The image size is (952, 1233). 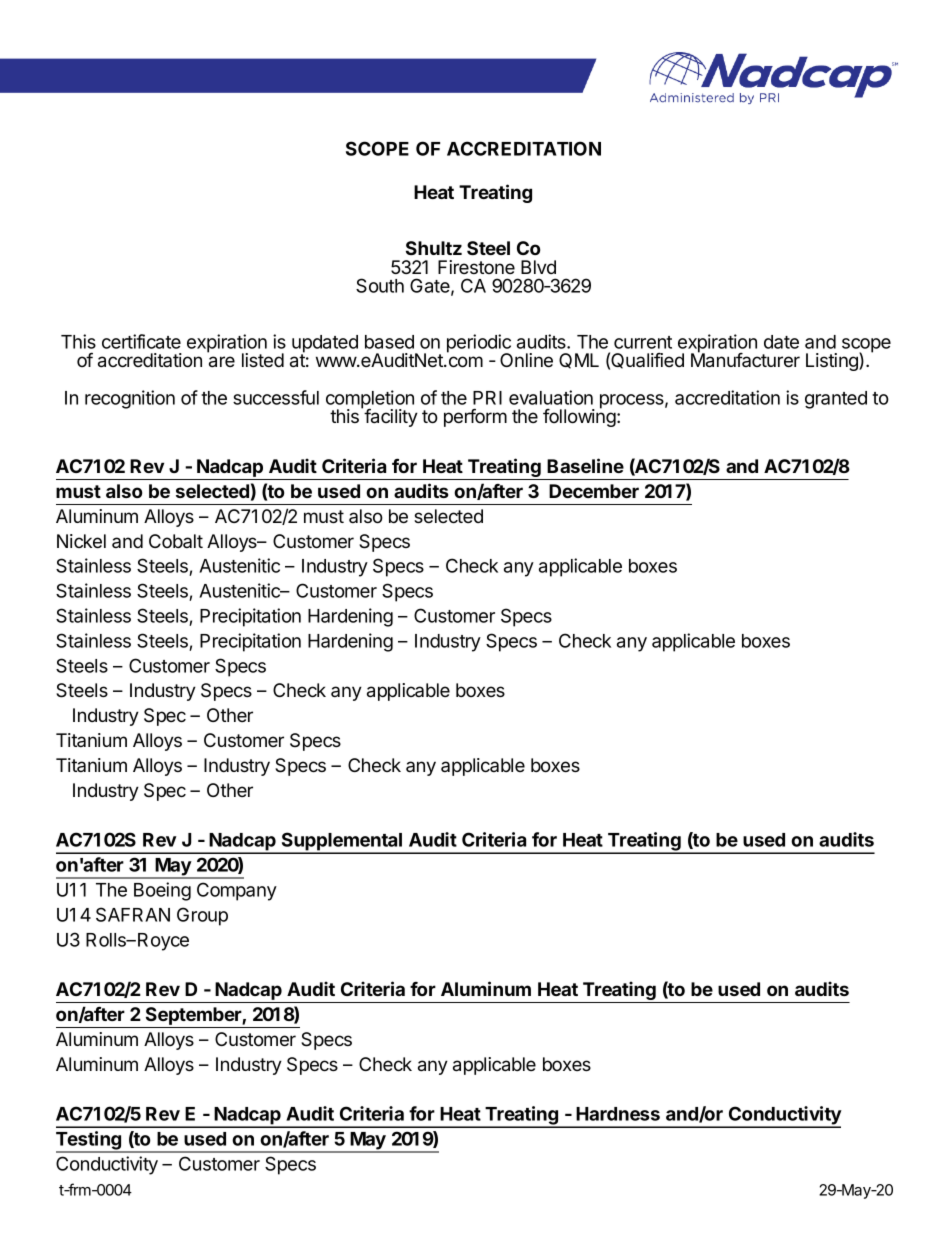 I want to click on certificate, so click(x=141, y=341).
